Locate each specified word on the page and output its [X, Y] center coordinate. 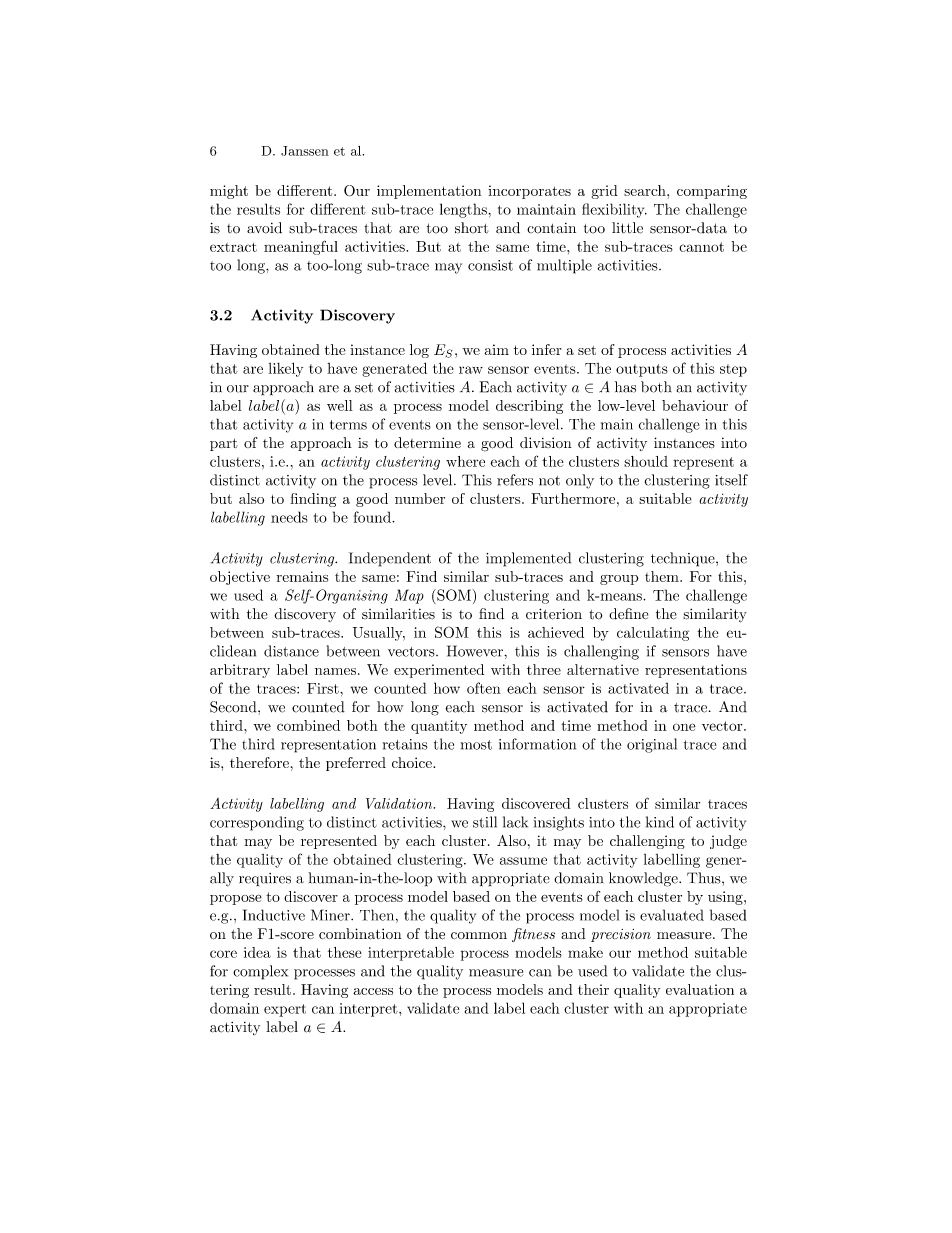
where [465, 461]
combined [308, 725]
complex [260, 972]
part [223, 444]
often [484, 688]
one [684, 727]
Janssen [305, 151]
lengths [463, 210]
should [646, 461]
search [646, 190]
